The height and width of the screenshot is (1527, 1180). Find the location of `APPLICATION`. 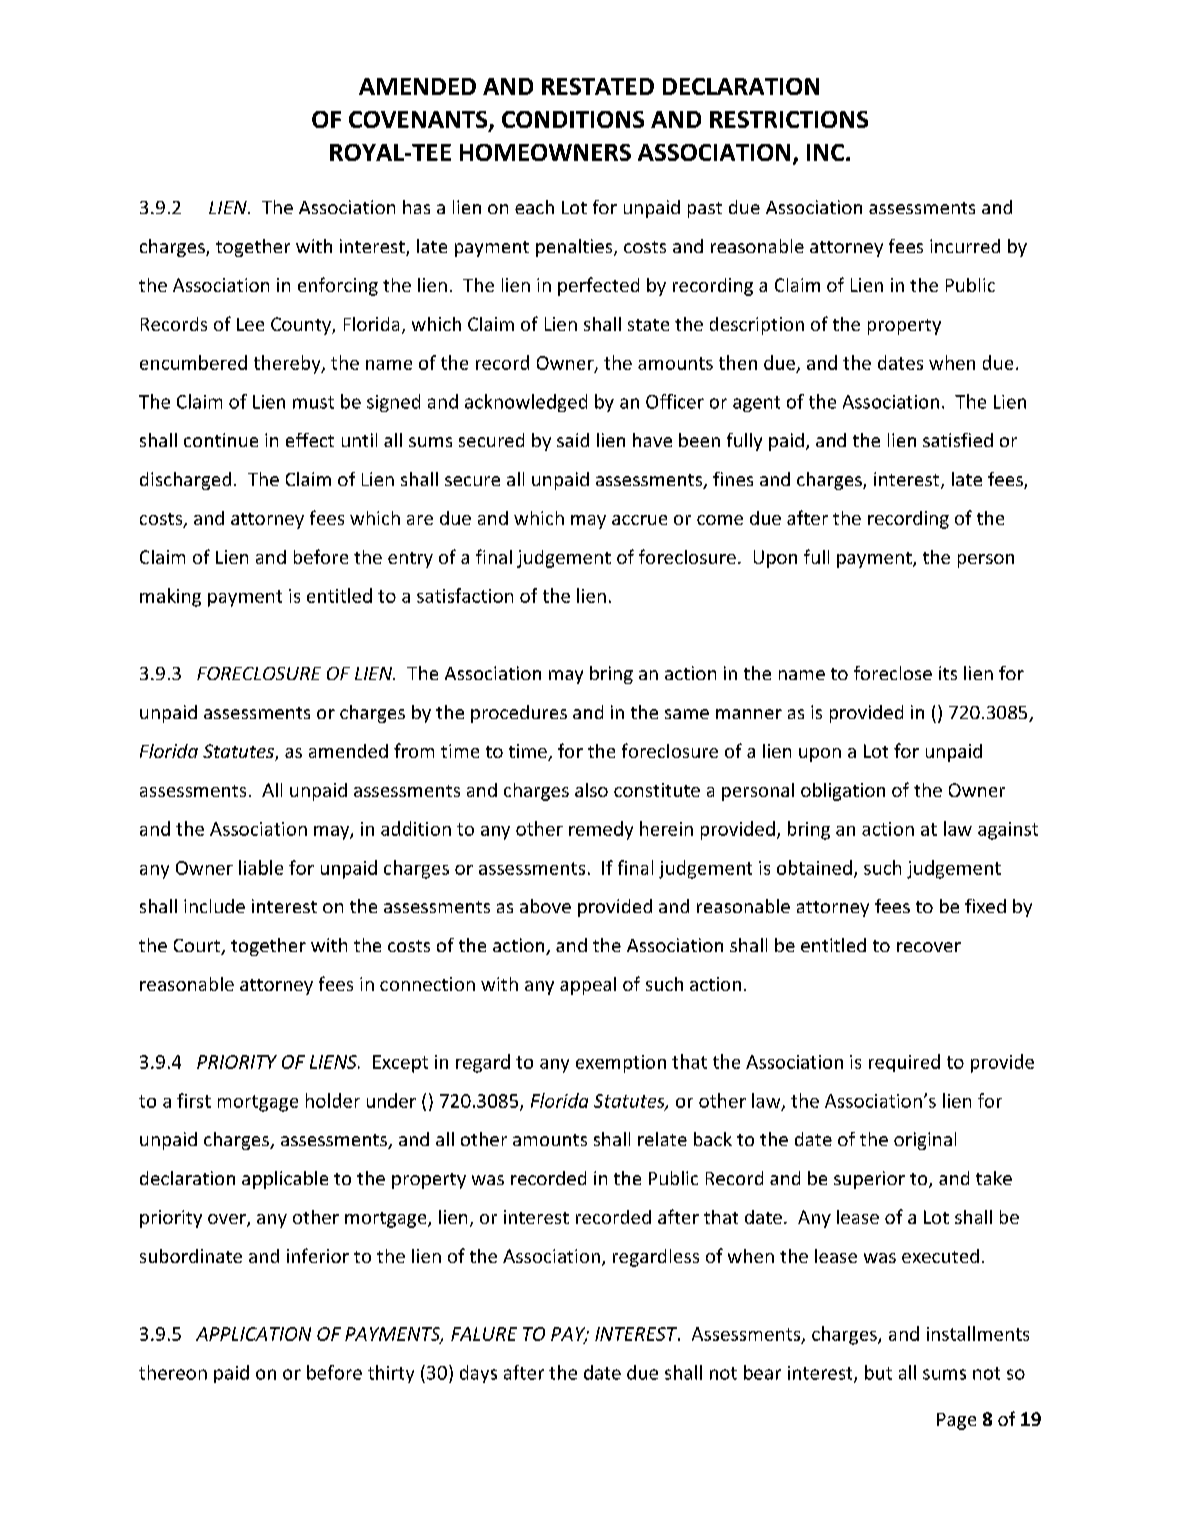

APPLICATION is located at coordinates (253, 1334).
